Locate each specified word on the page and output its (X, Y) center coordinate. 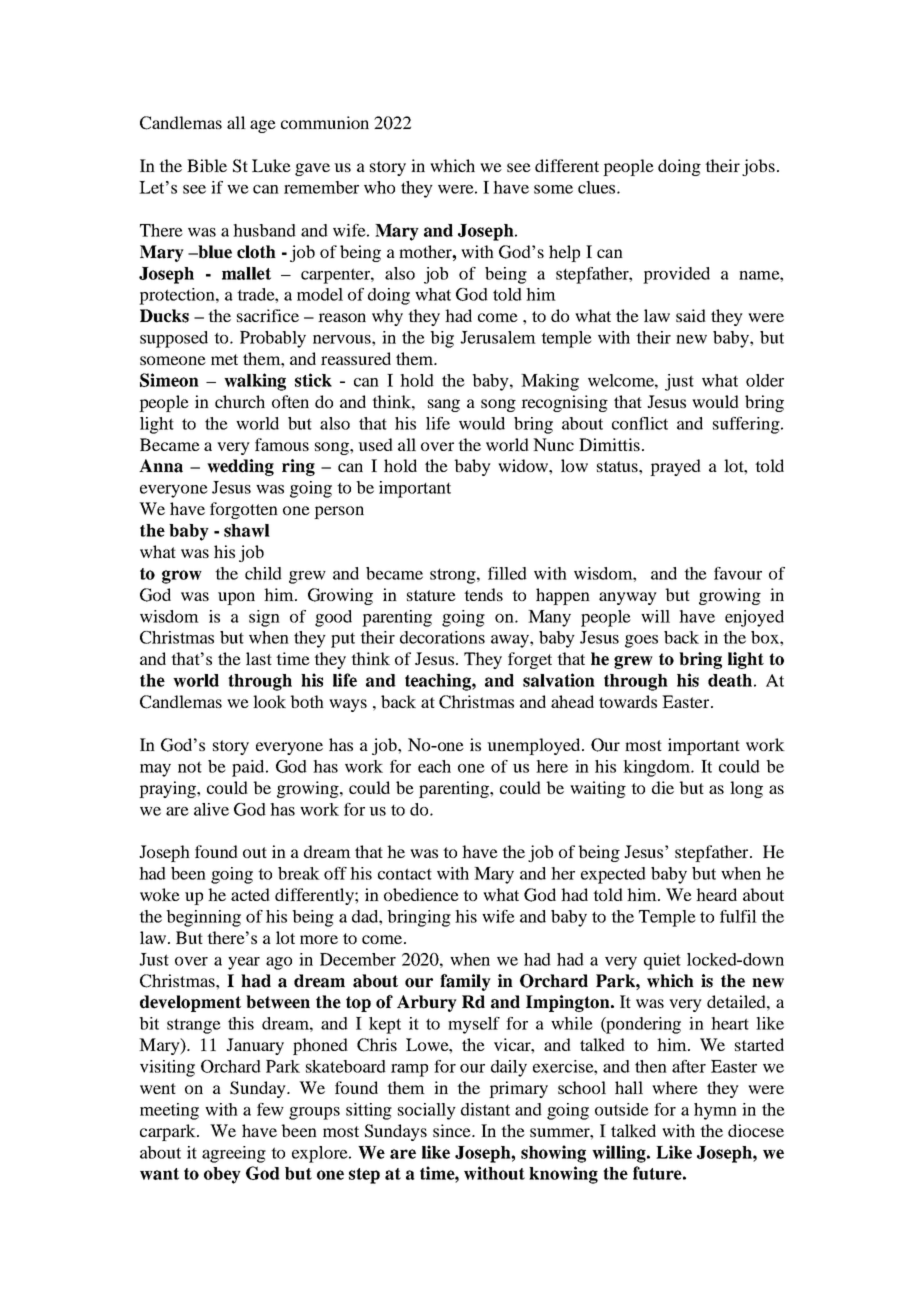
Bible (207, 165)
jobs (758, 167)
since (453, 1130)
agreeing (234, 1154)
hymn (715, 1111)
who (379, 187)
